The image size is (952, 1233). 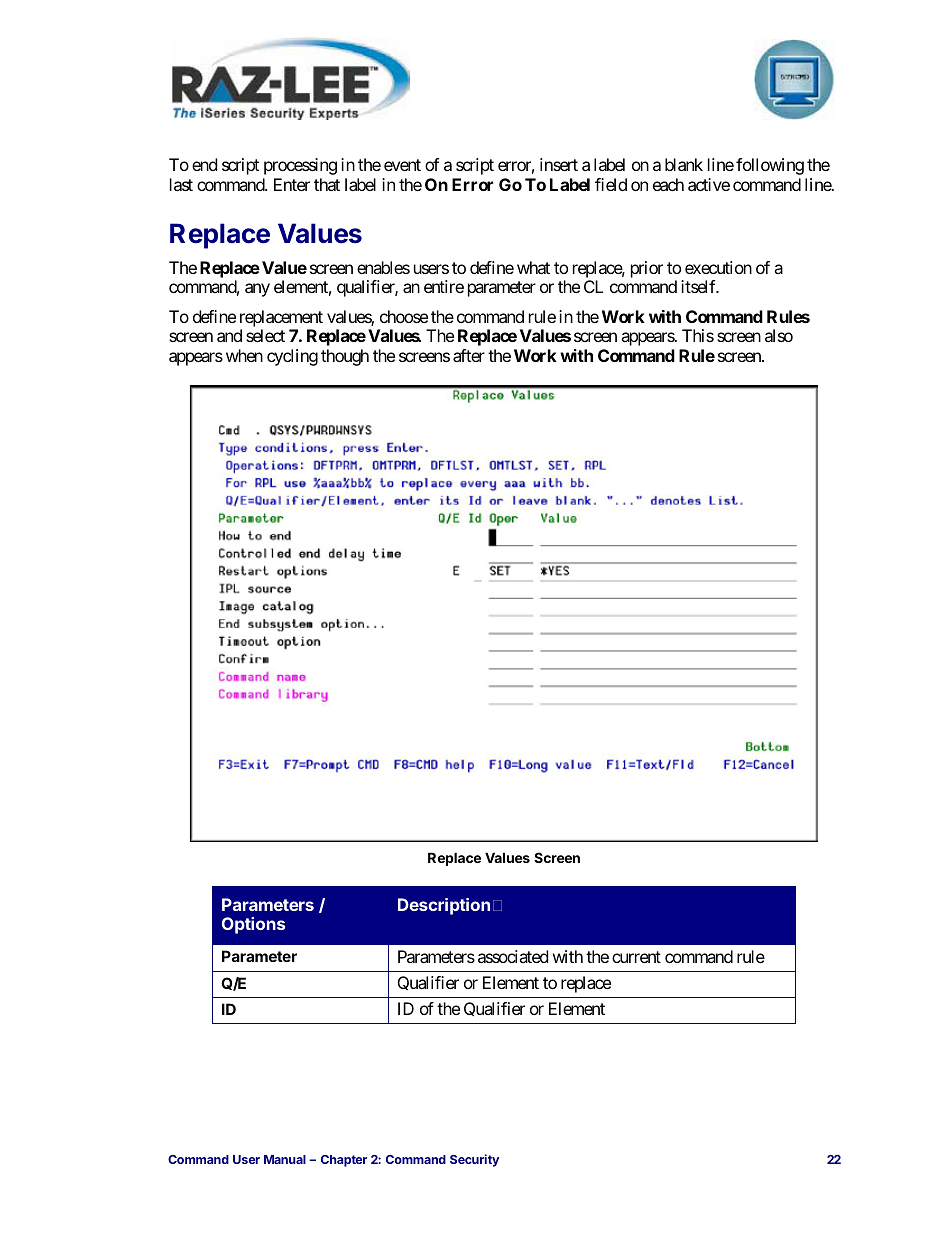 What do you see at coordinates (636, 957) in the image?
I see `current` at bounding box center [636, 957].
